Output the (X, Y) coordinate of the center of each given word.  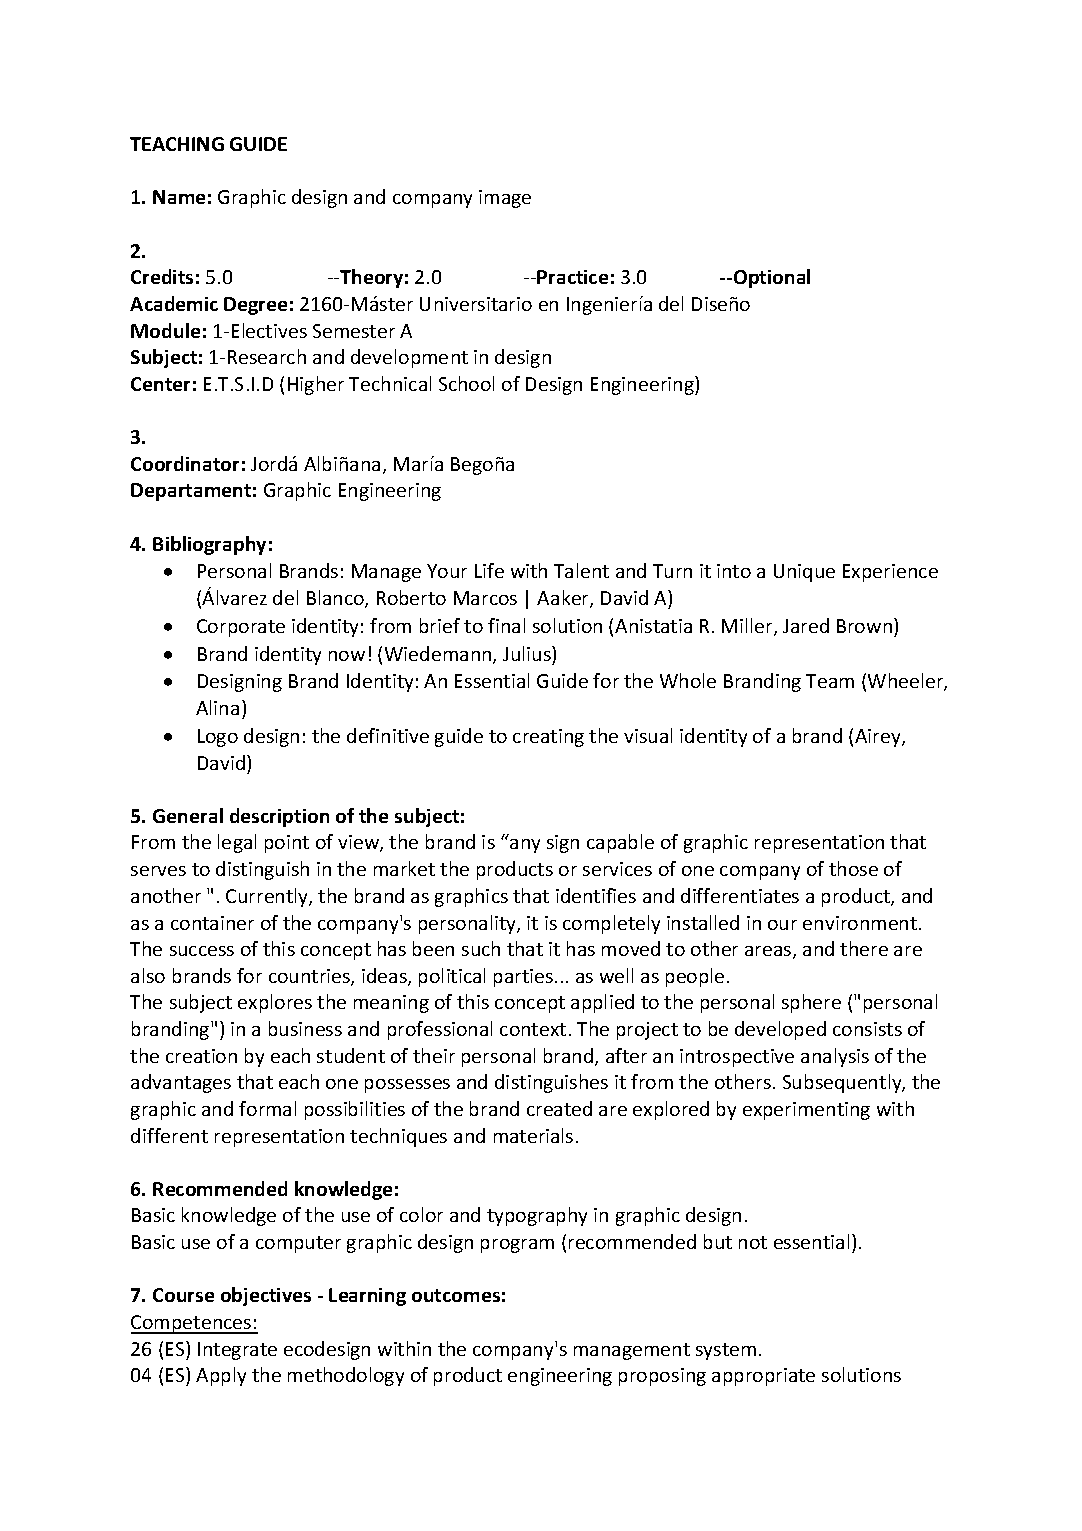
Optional (770, 278)
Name (179, 197)
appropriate (763, 1377)
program (517, 1246)
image (505, 199)
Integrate (237, 1351)
